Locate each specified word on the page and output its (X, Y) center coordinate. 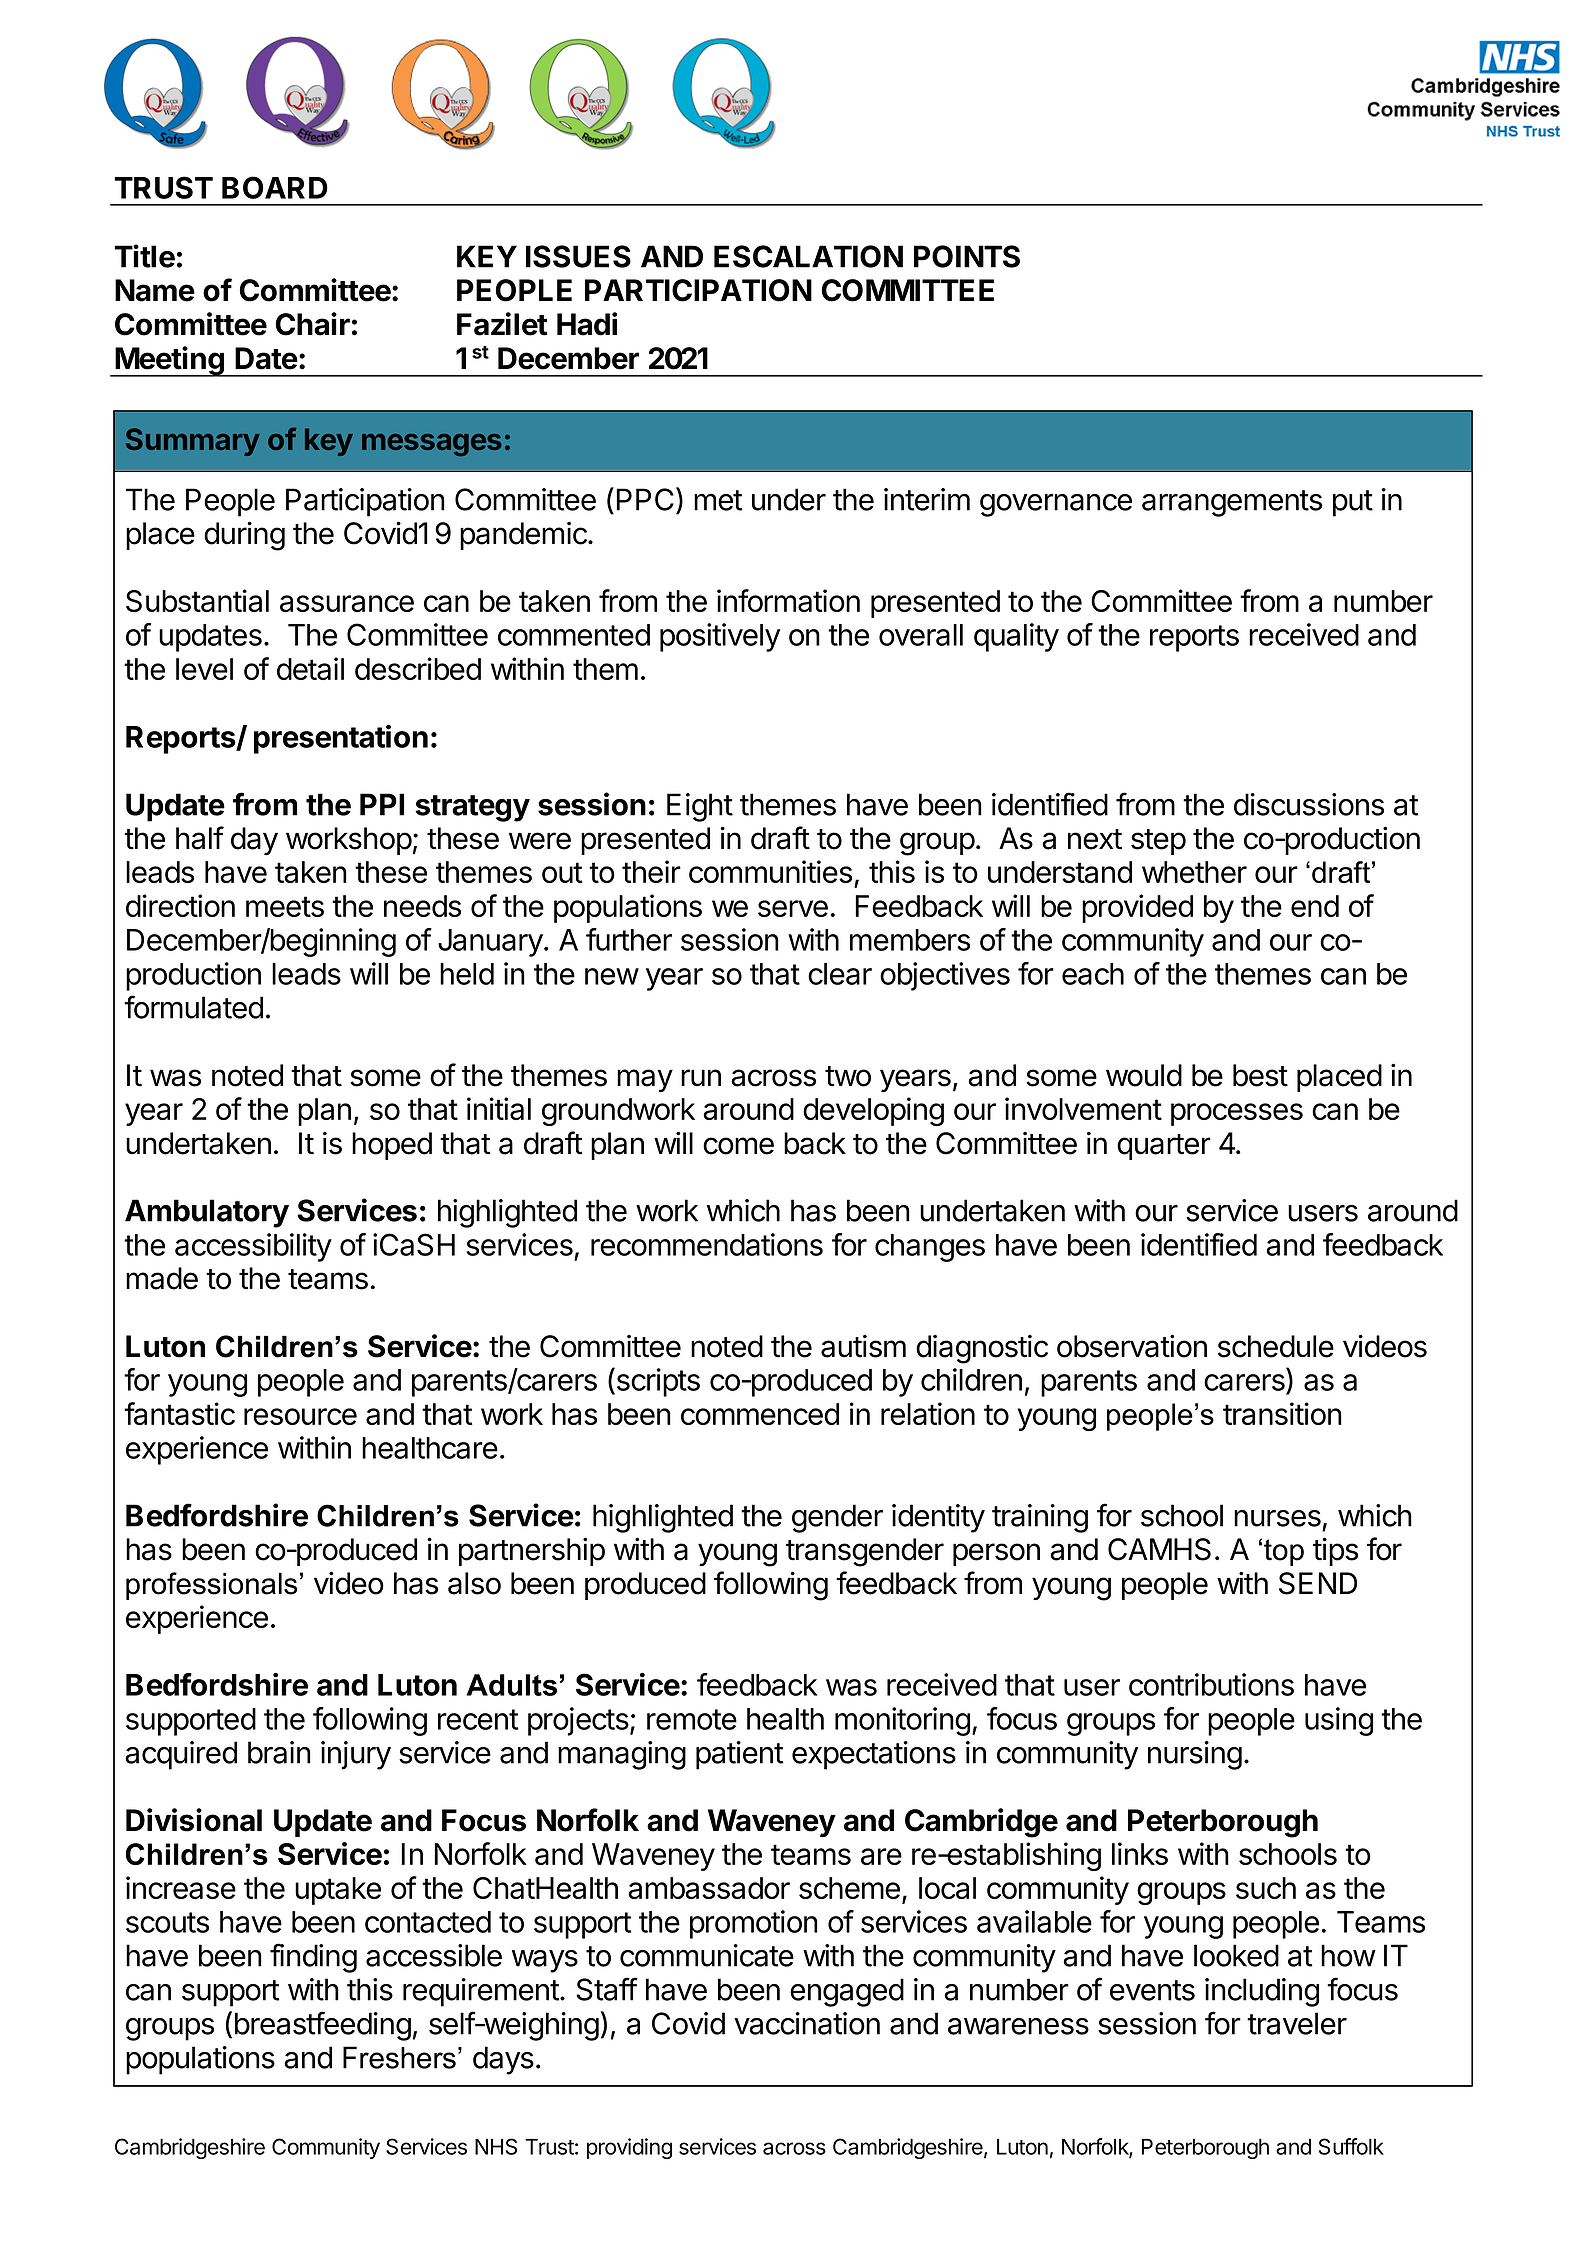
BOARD (275, 187)
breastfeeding (323, 2026)
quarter (1164, 1147)
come (738, 1146)
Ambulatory (207, 1213)
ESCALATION (808, 256)
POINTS (967, 256)
